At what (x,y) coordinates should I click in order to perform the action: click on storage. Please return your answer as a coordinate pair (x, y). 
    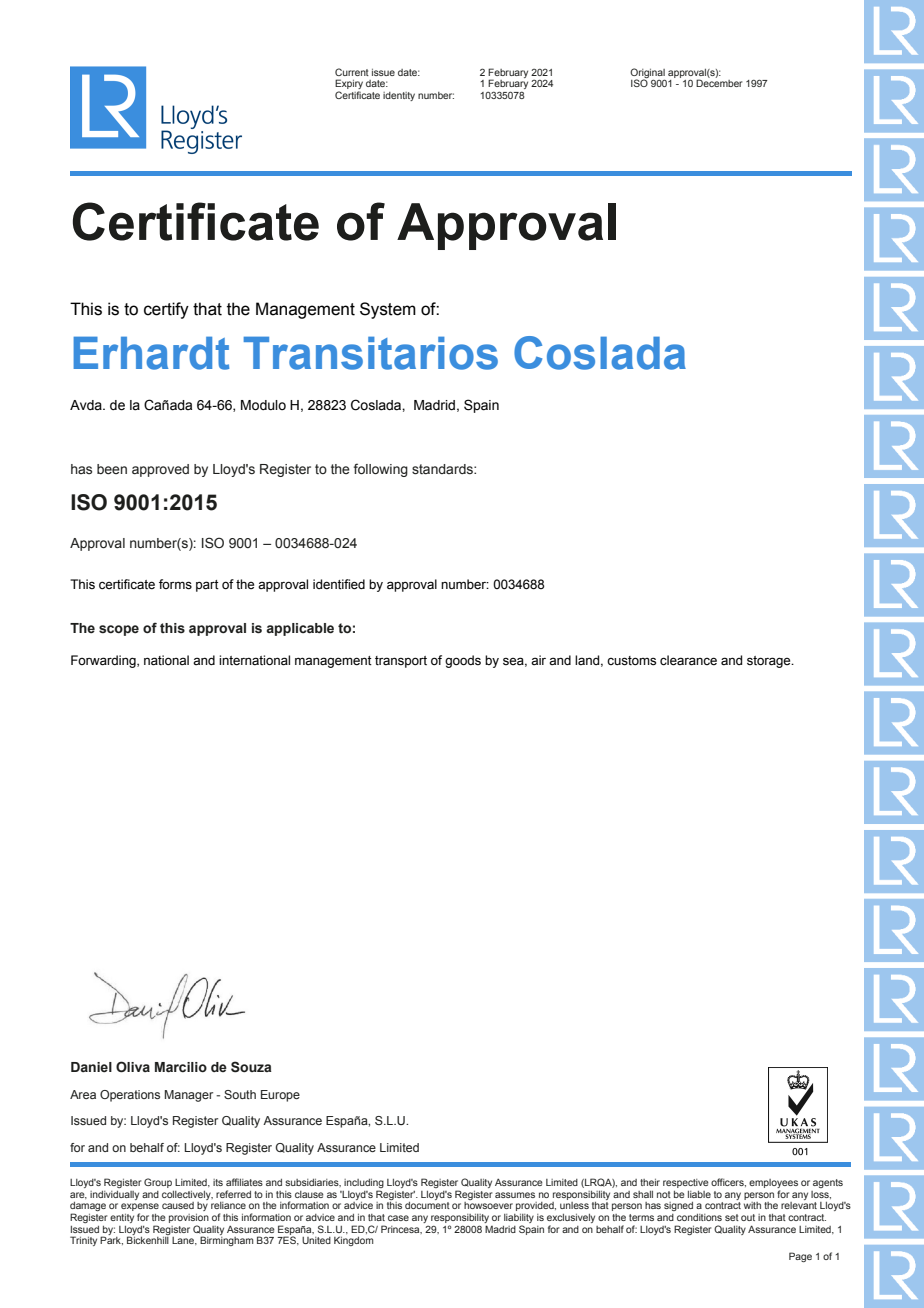
    Looking at the image, I should click on (770, 662).
